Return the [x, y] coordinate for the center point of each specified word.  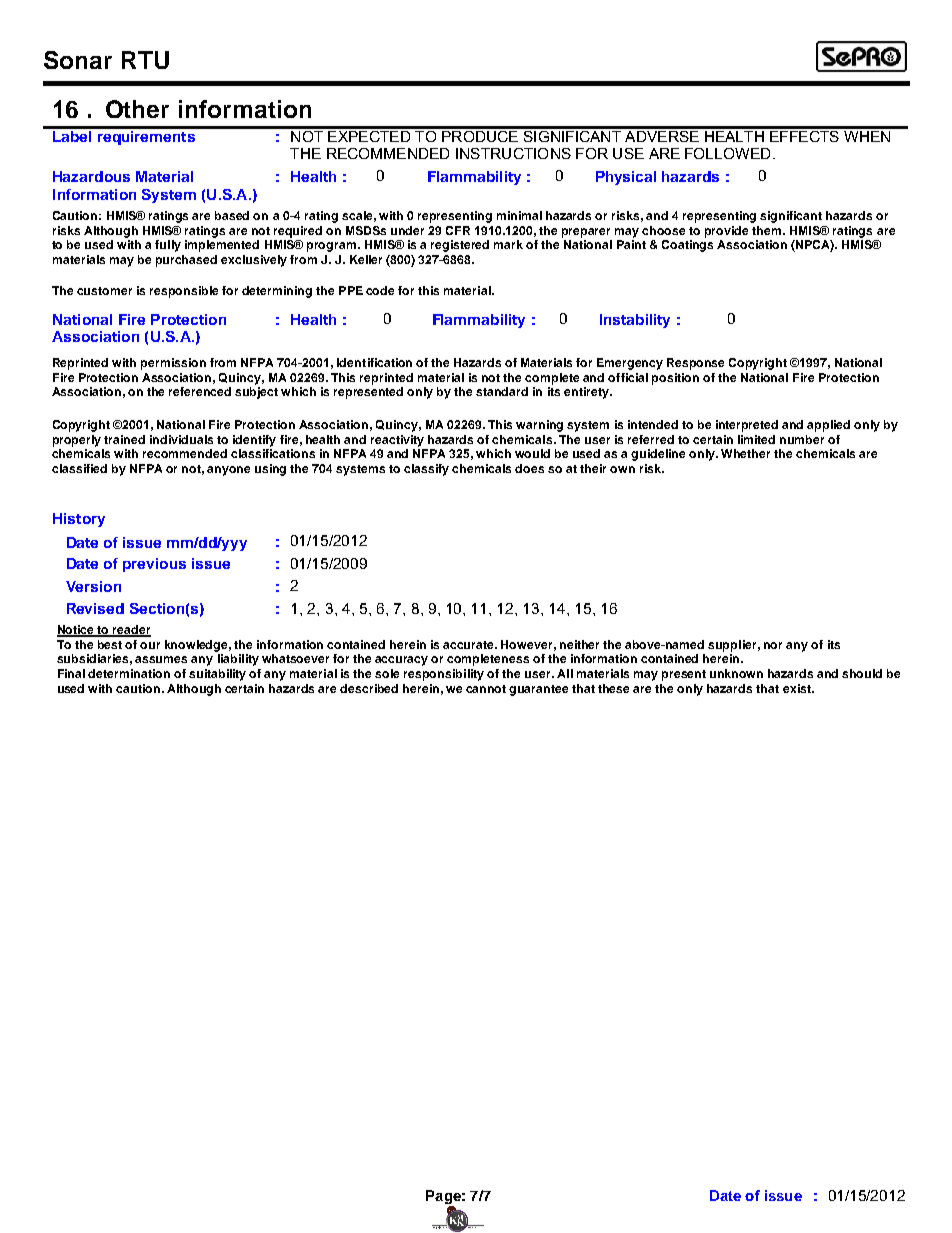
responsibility [444, 675]
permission [173, 364]
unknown [736, 673]
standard [502, 391]
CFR [458, 230]
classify [426, 470]
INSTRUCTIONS [513, 153]
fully [168, 246]
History [79, 520]
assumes [161, 659]
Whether [745, 453]
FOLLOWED [727, 153]
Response [695, 364]
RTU [145, 60]
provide [726, 232]
